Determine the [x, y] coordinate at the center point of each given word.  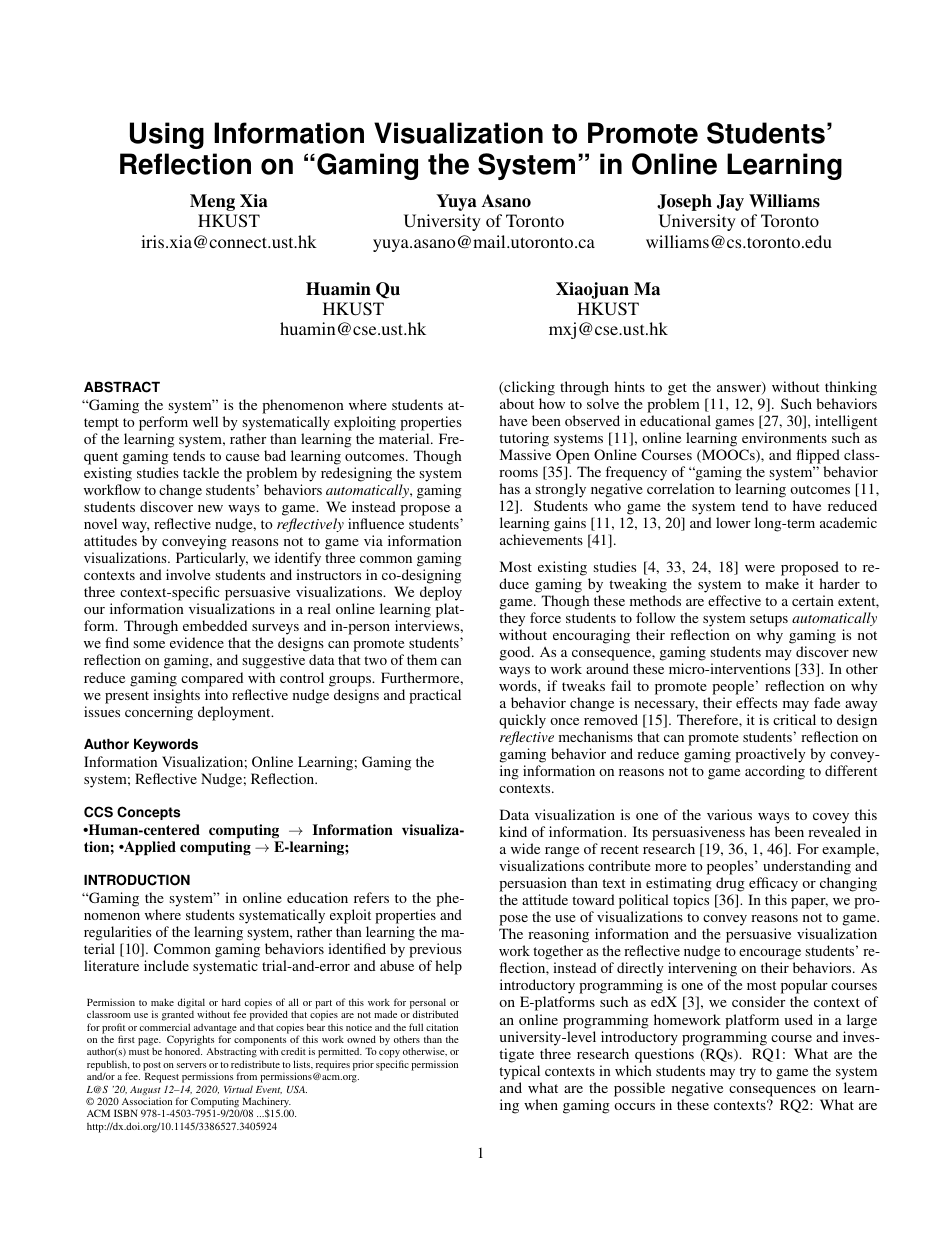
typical [519, 1072]
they [512, 619]
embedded [215, 625]
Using [167, 135]
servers [191, 1065]
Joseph [684, 202]
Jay [730, 202]
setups [769, 620]
